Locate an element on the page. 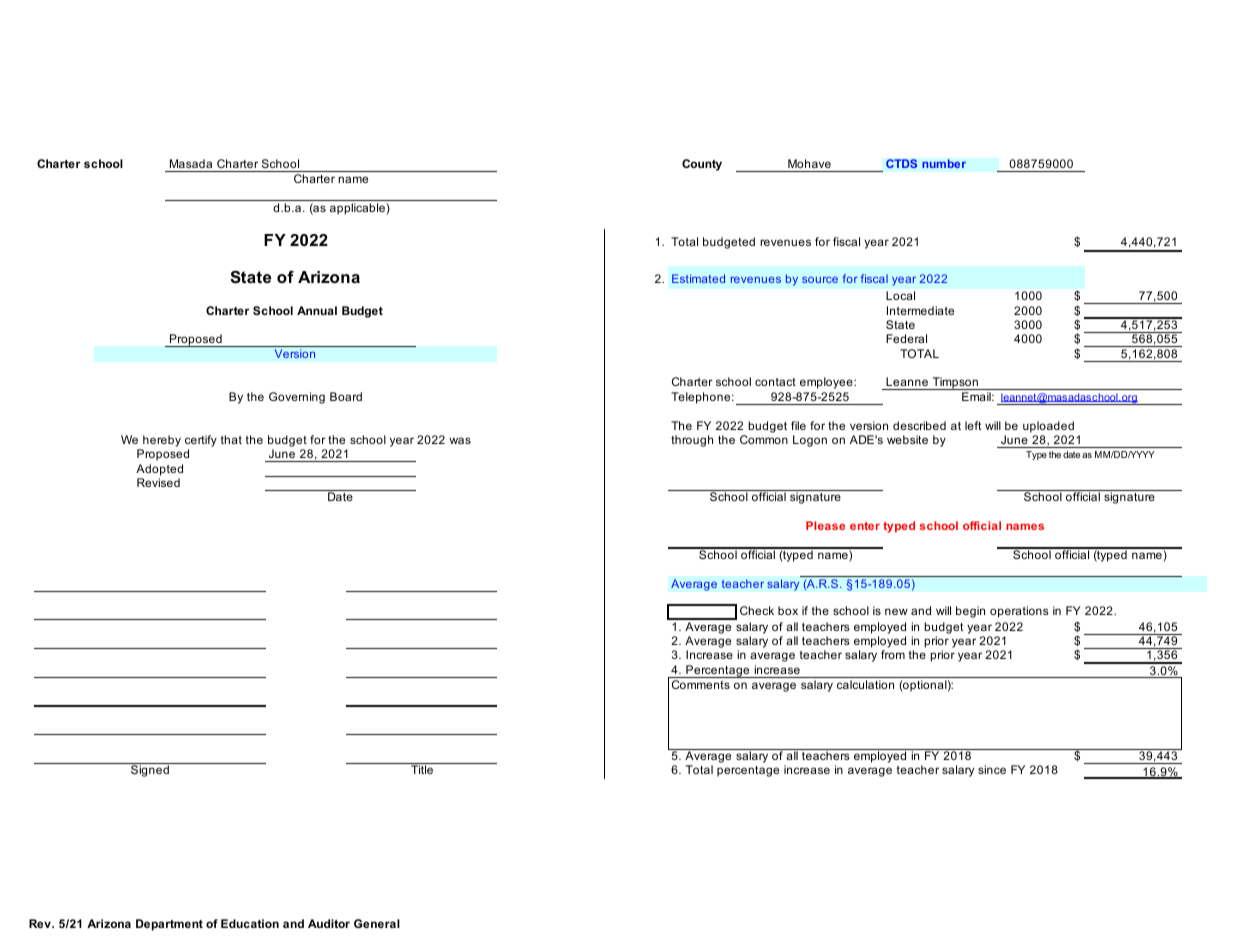  through is located at coordinates (692, 441).
